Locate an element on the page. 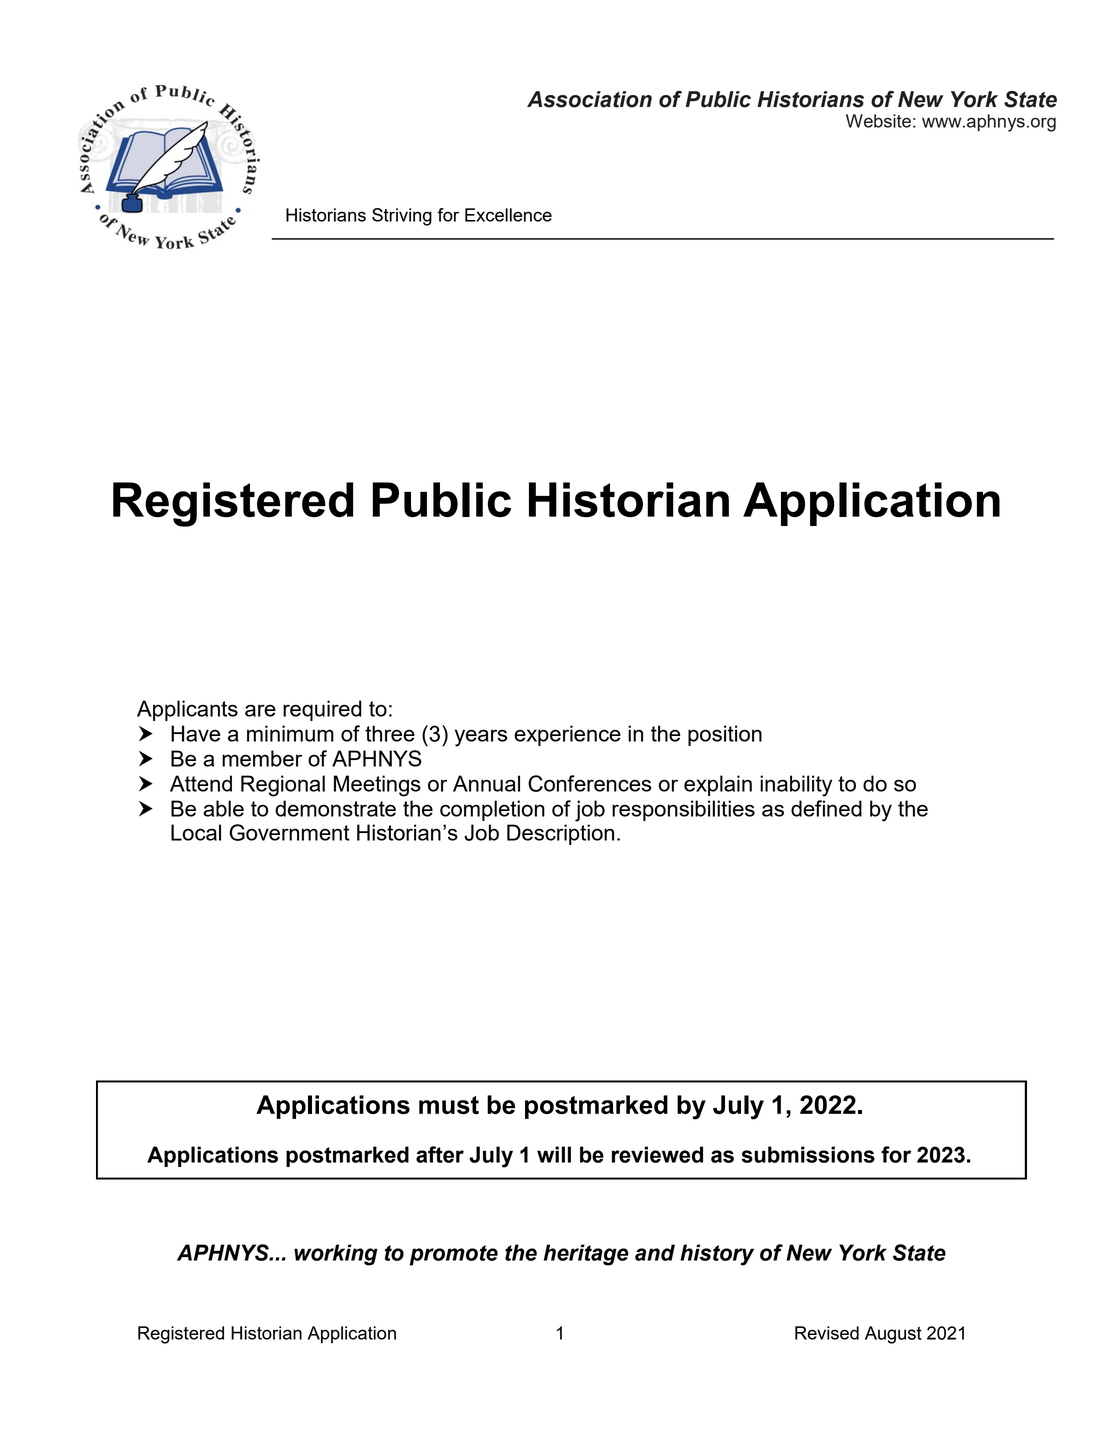 This document has width=1120, height=1450. must is located at coordinates (449, 1105).
